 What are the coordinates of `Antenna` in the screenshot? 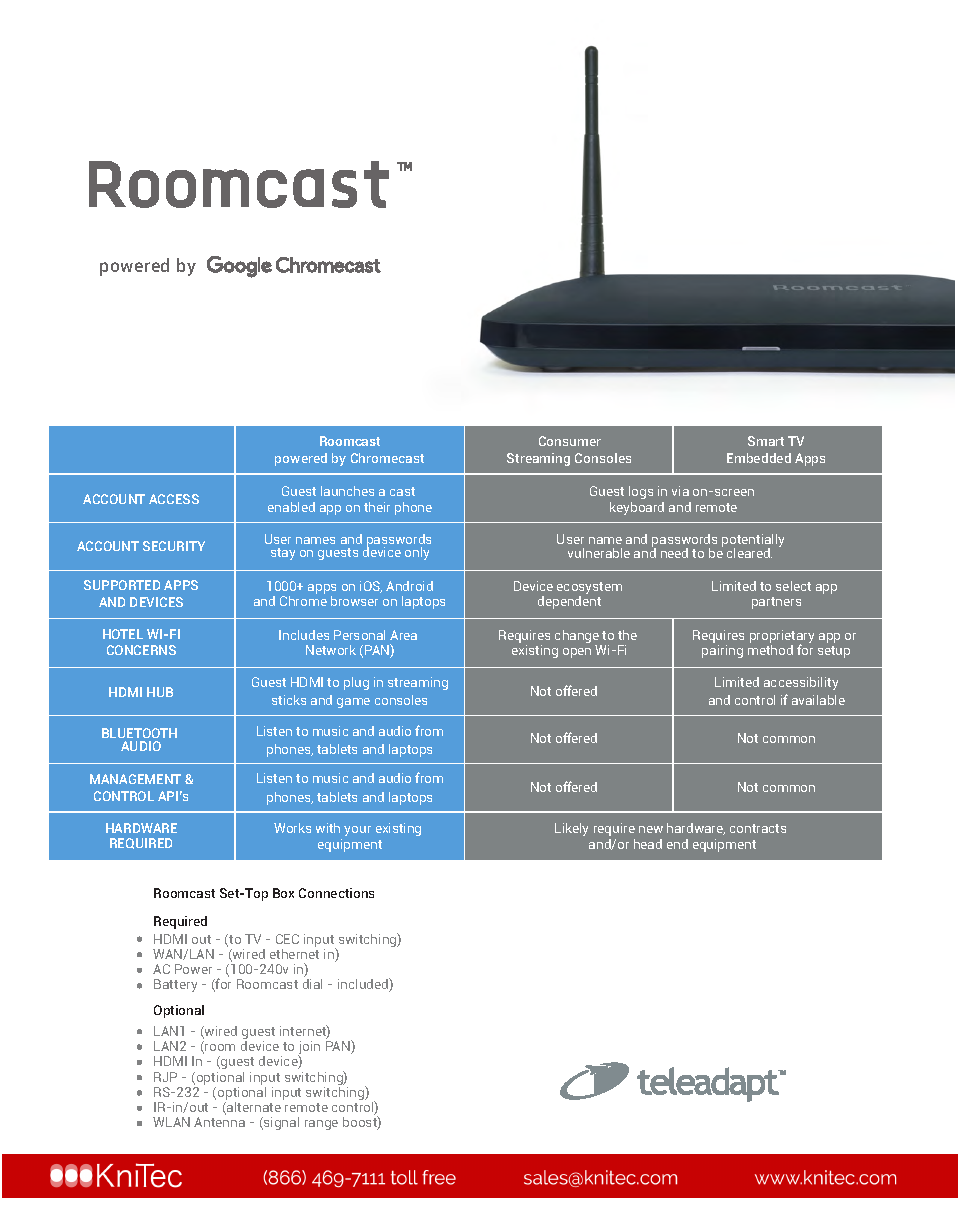 It's located at (219, 1122).
